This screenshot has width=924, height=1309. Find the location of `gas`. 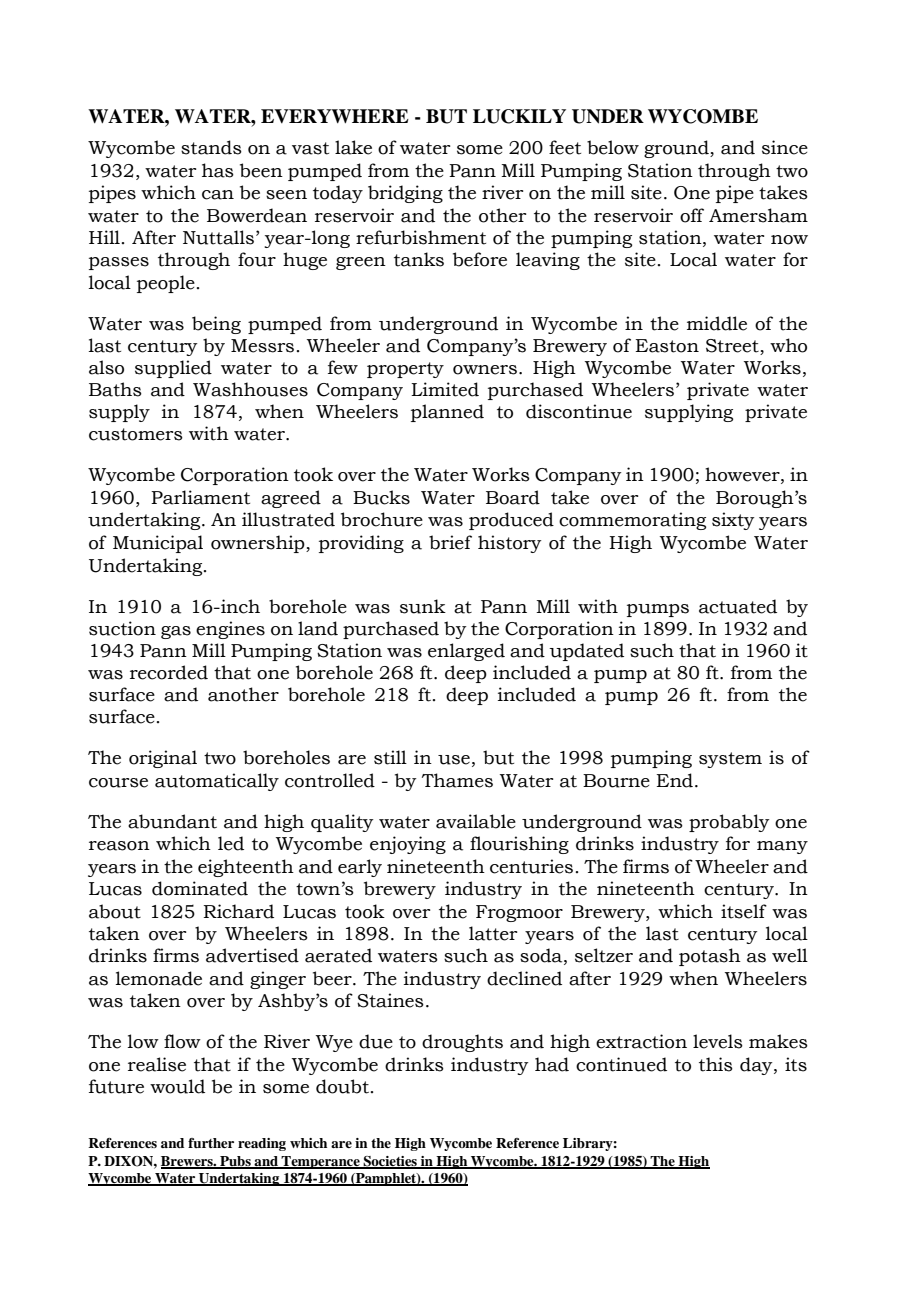

gas is located at coordinates (176, 632).
